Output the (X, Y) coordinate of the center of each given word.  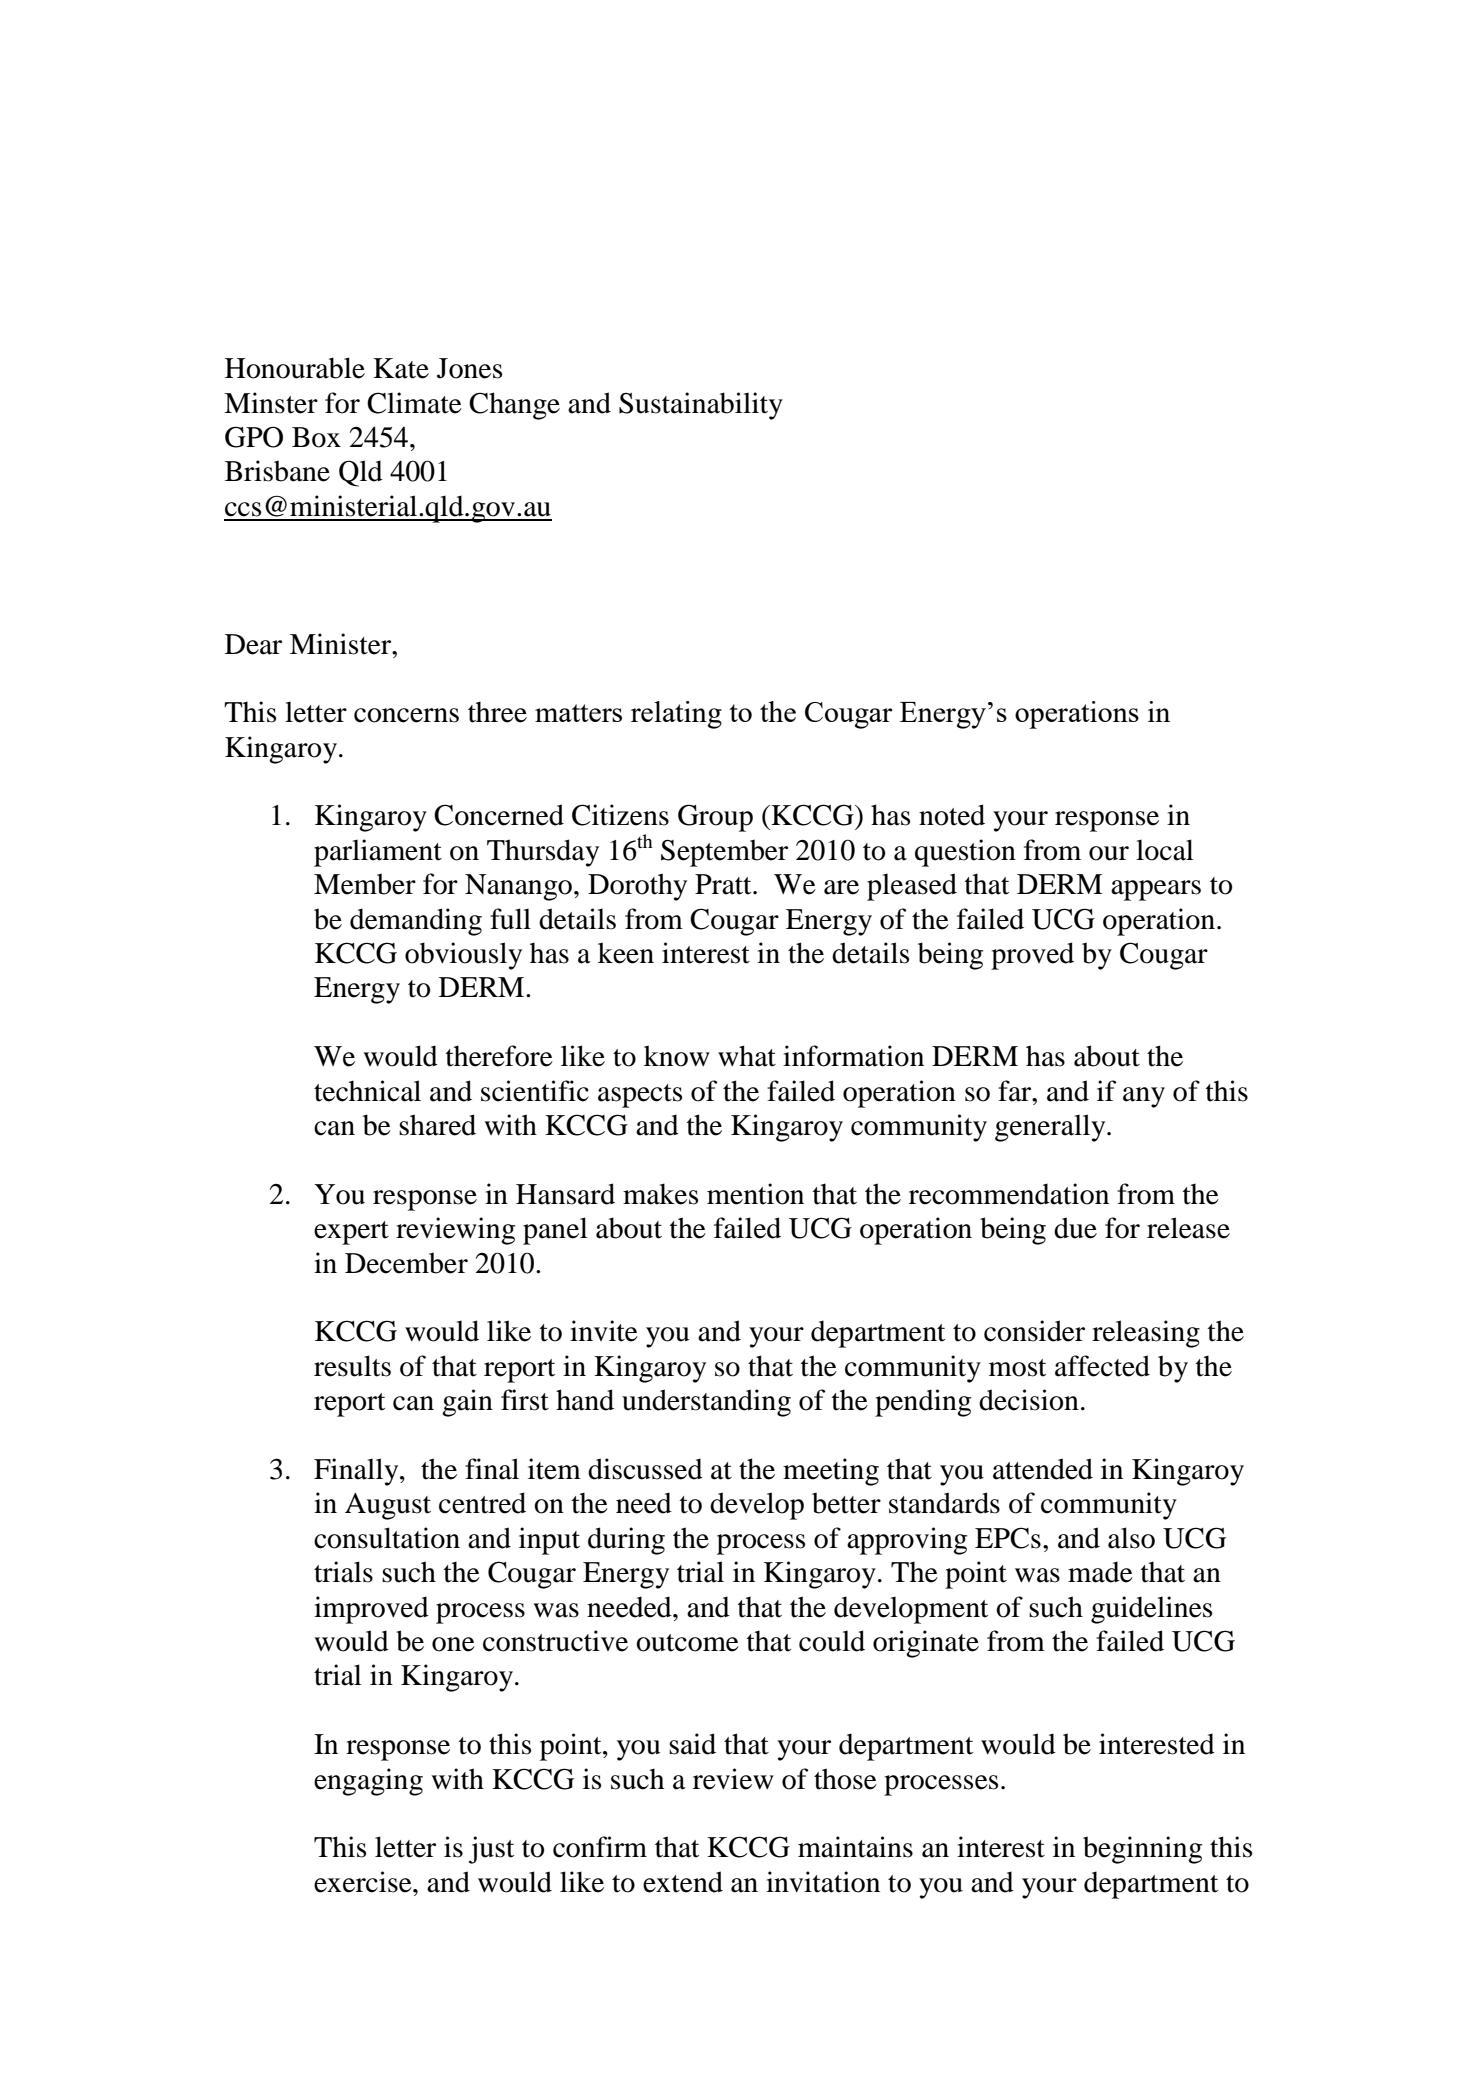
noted (952, 815)
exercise (364, 1882)
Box (316, 437)
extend (683, 1882)
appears (1156, 890)
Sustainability (701, 406)
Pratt (724, 884)
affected (1102, 1366)
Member (365, 884)
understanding (706, 1403)
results (352, 1366)
